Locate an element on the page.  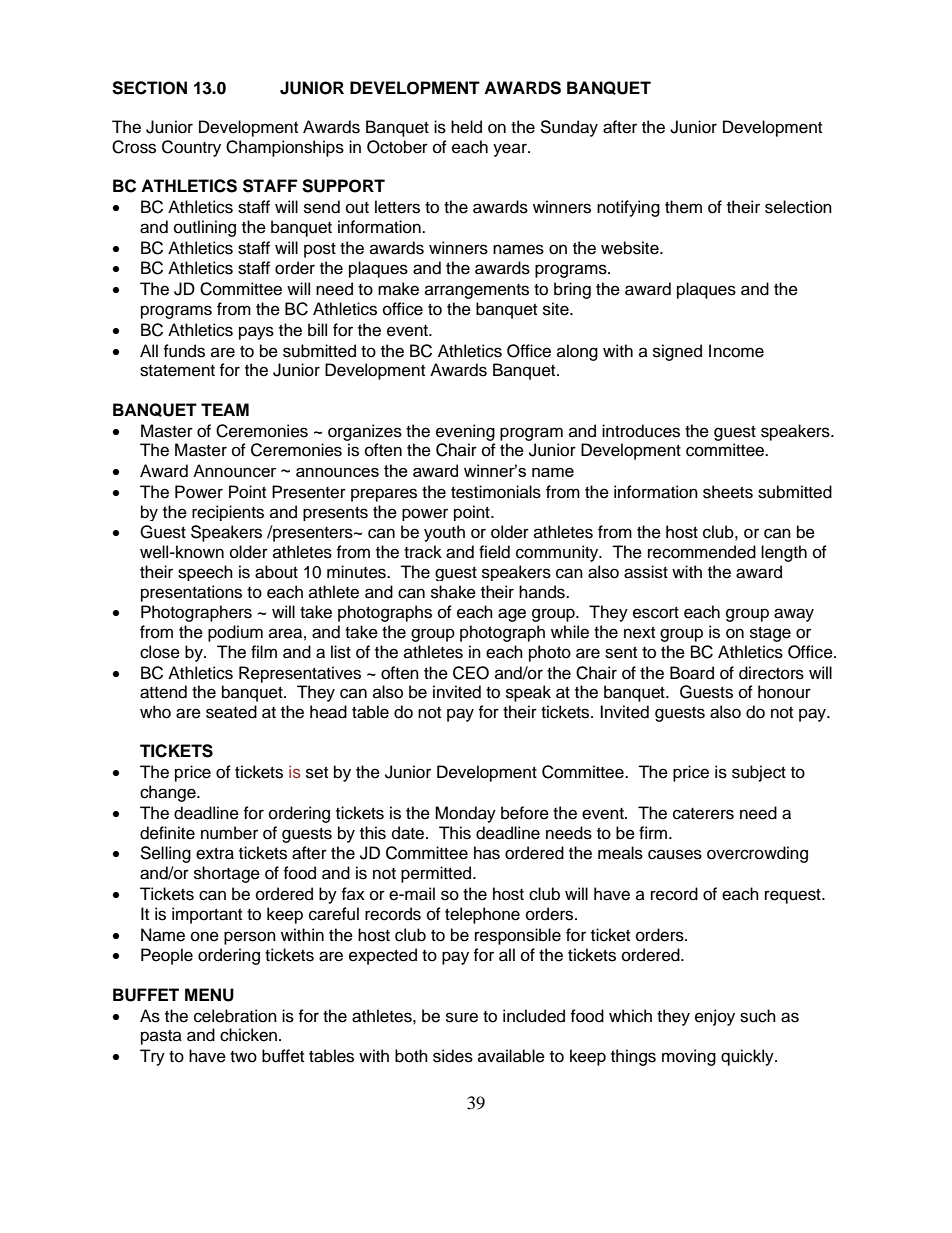
Board is located at coordinates (692, 673).
